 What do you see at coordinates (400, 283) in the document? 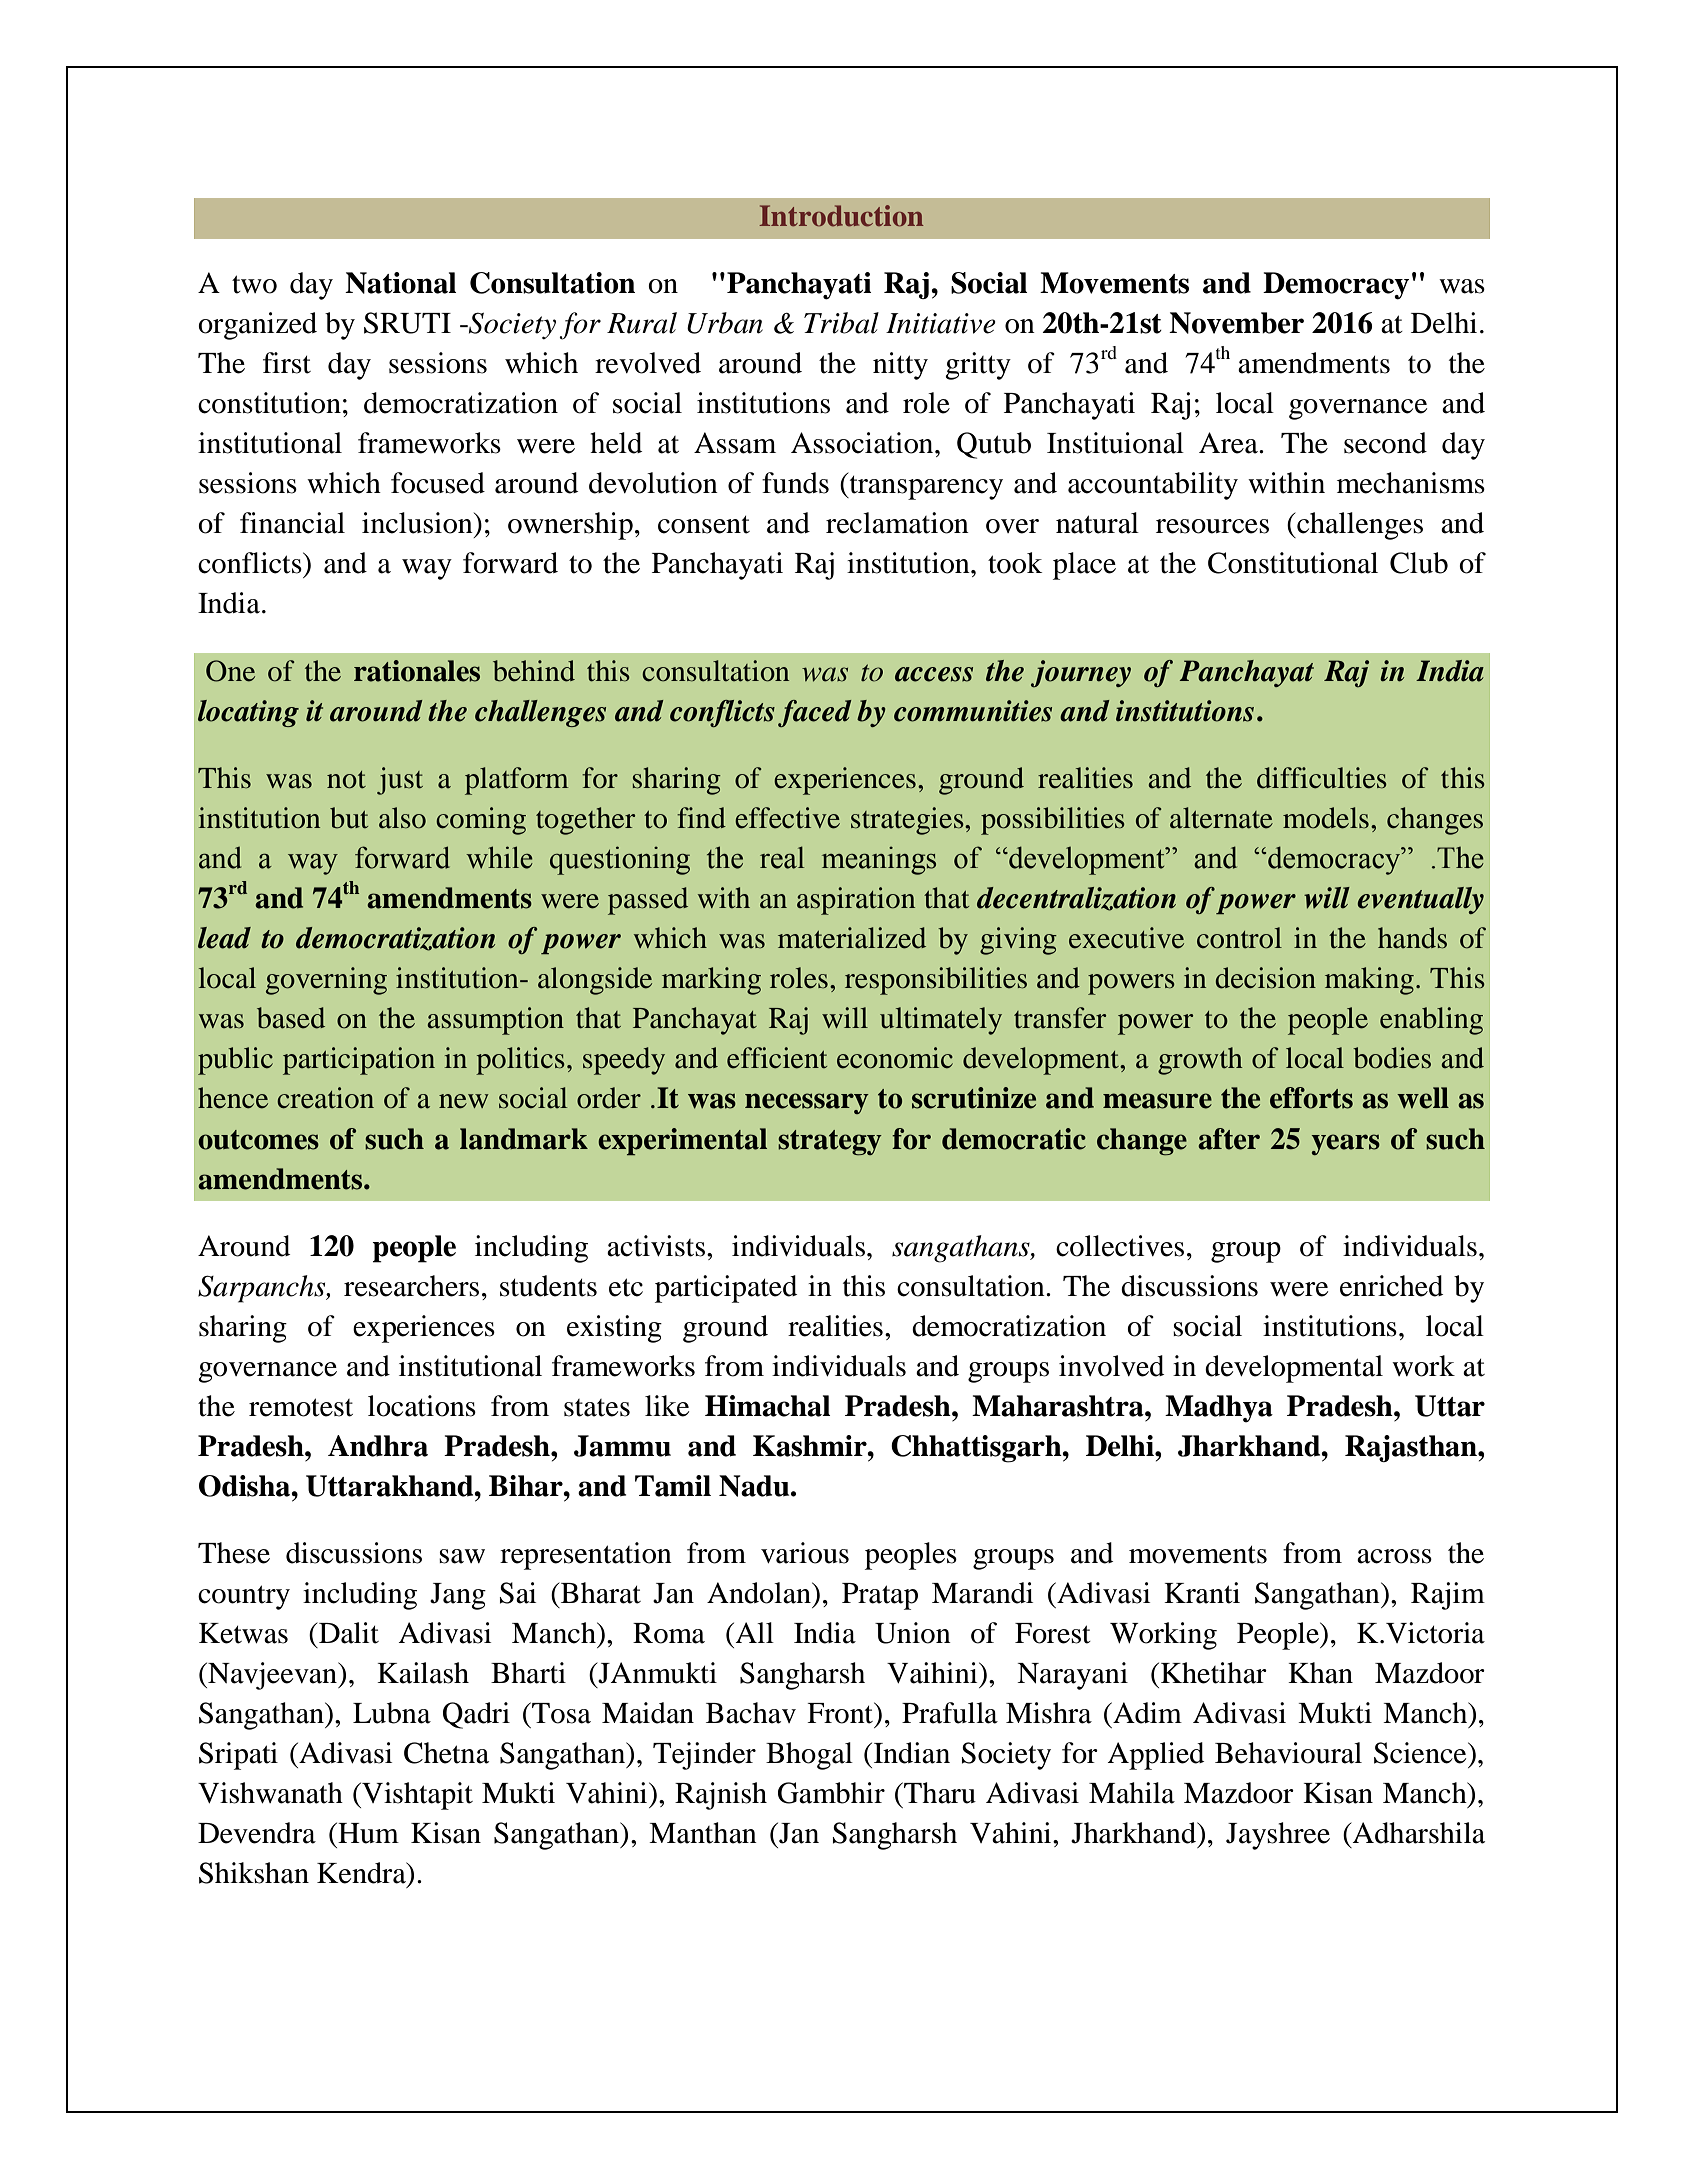
I see `National` at bounding box center [400, 283].
